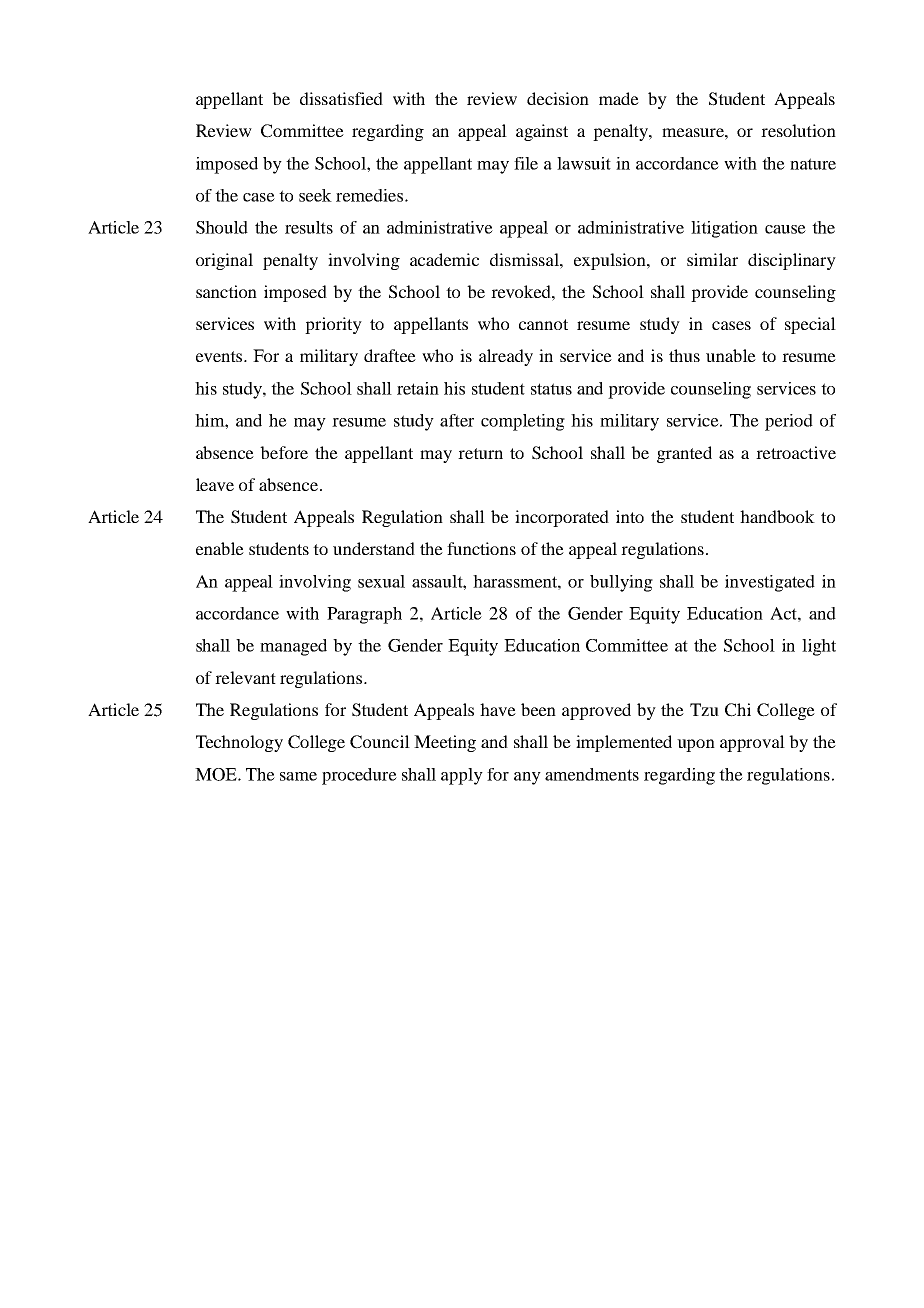 The height and width of the screenshot is (1308, 924). I want to click on bullying, so click(621, 583).
